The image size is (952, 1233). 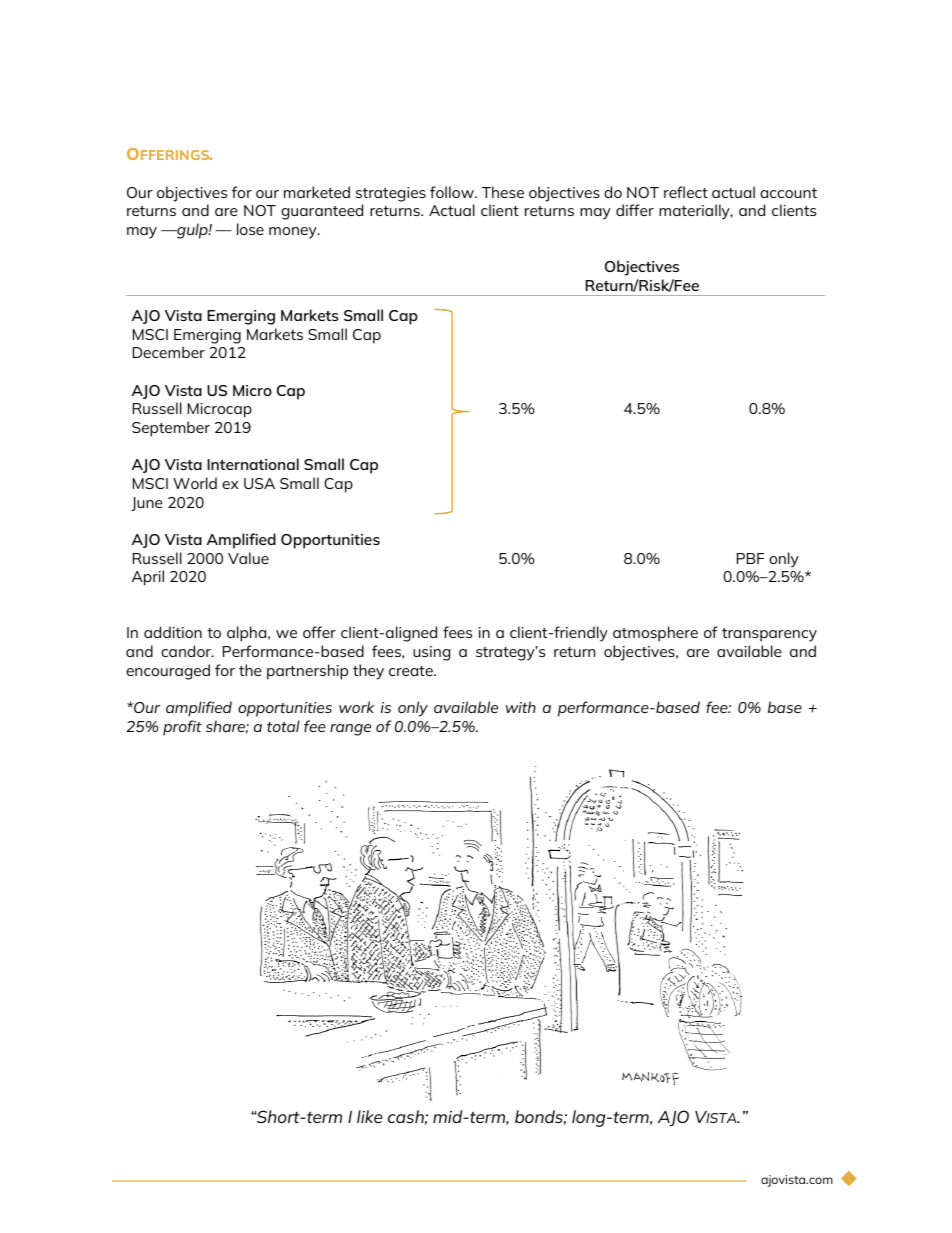 I want to click on like, so click(x=369, y=1116).
